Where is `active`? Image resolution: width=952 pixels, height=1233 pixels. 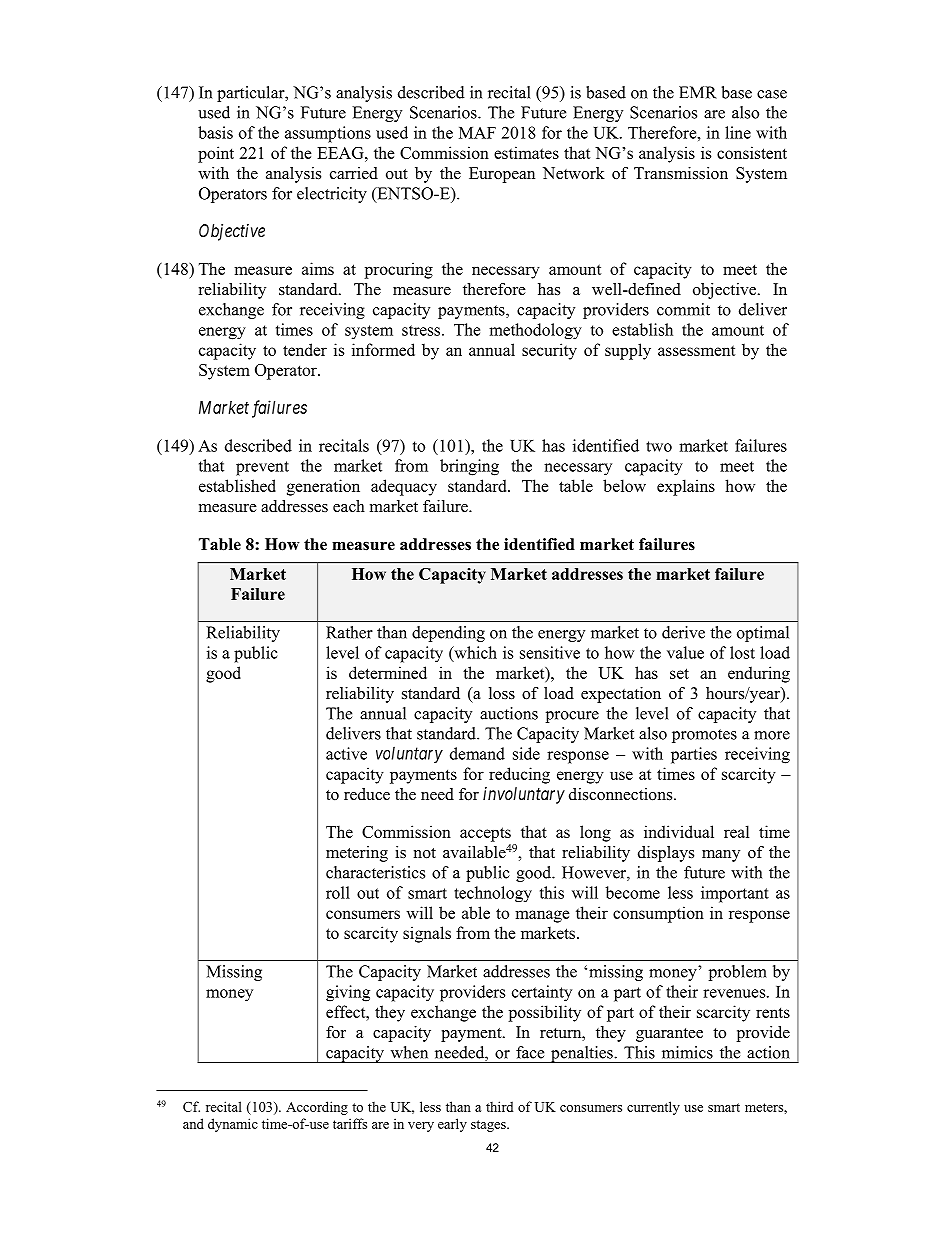
active is located at coordinates (346, 753).
